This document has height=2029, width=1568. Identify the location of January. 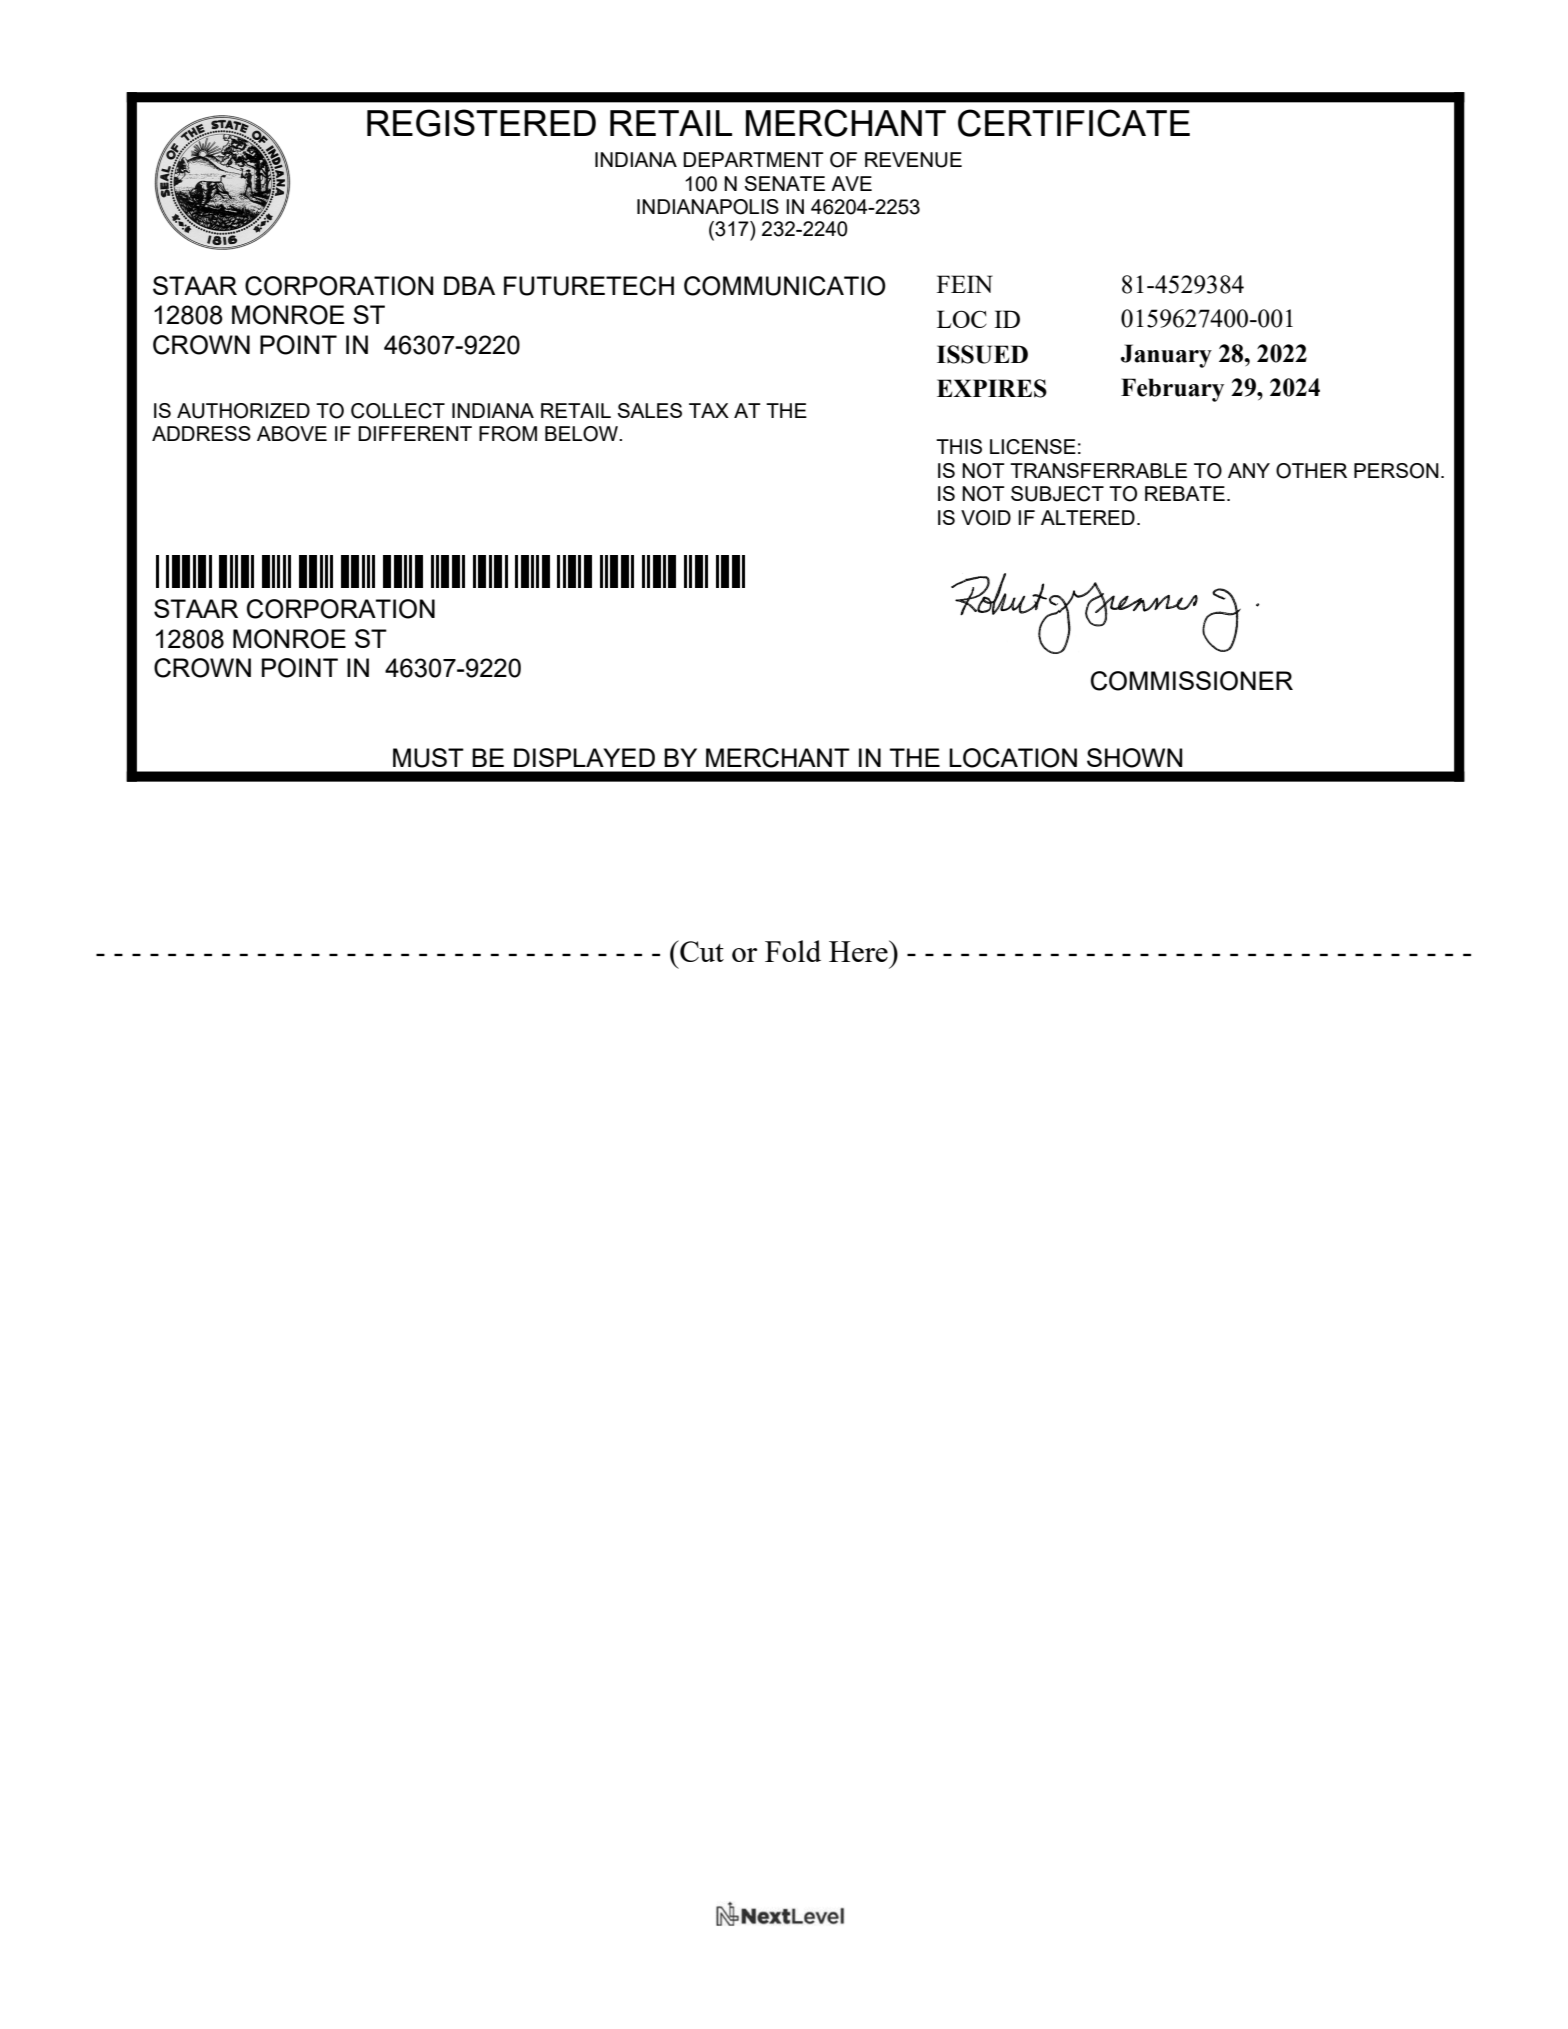
(1166, 356).
